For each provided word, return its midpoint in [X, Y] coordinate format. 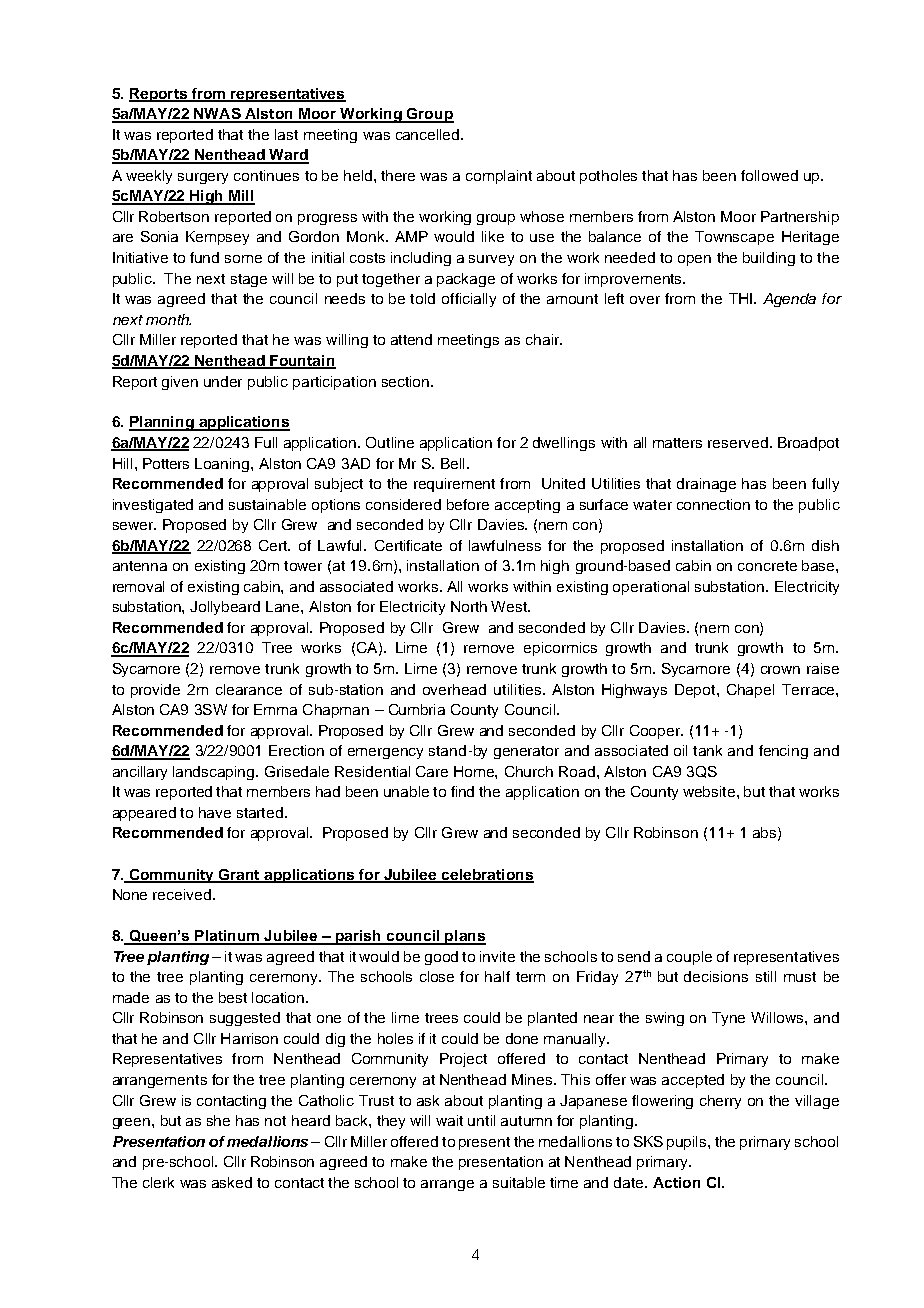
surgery [203, 178]
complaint [499, 177]
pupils [688, 1143]
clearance [249, 689]
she [218, 1120]
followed [769, 175]
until [481, 1120]
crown [780, 670]
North [469, 606]
